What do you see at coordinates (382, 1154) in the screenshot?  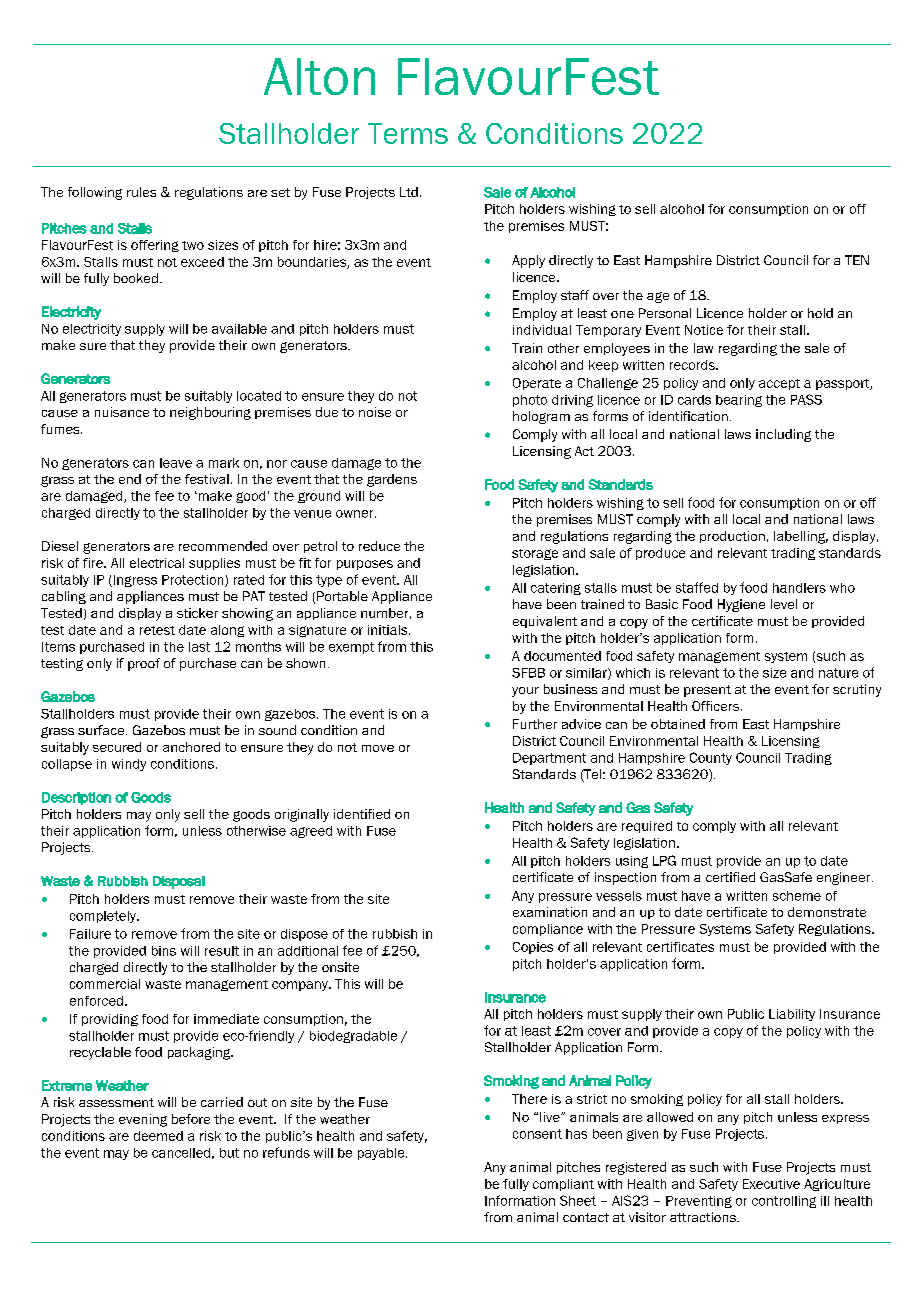 I see `payable` at bounding box center [382, 1154].
